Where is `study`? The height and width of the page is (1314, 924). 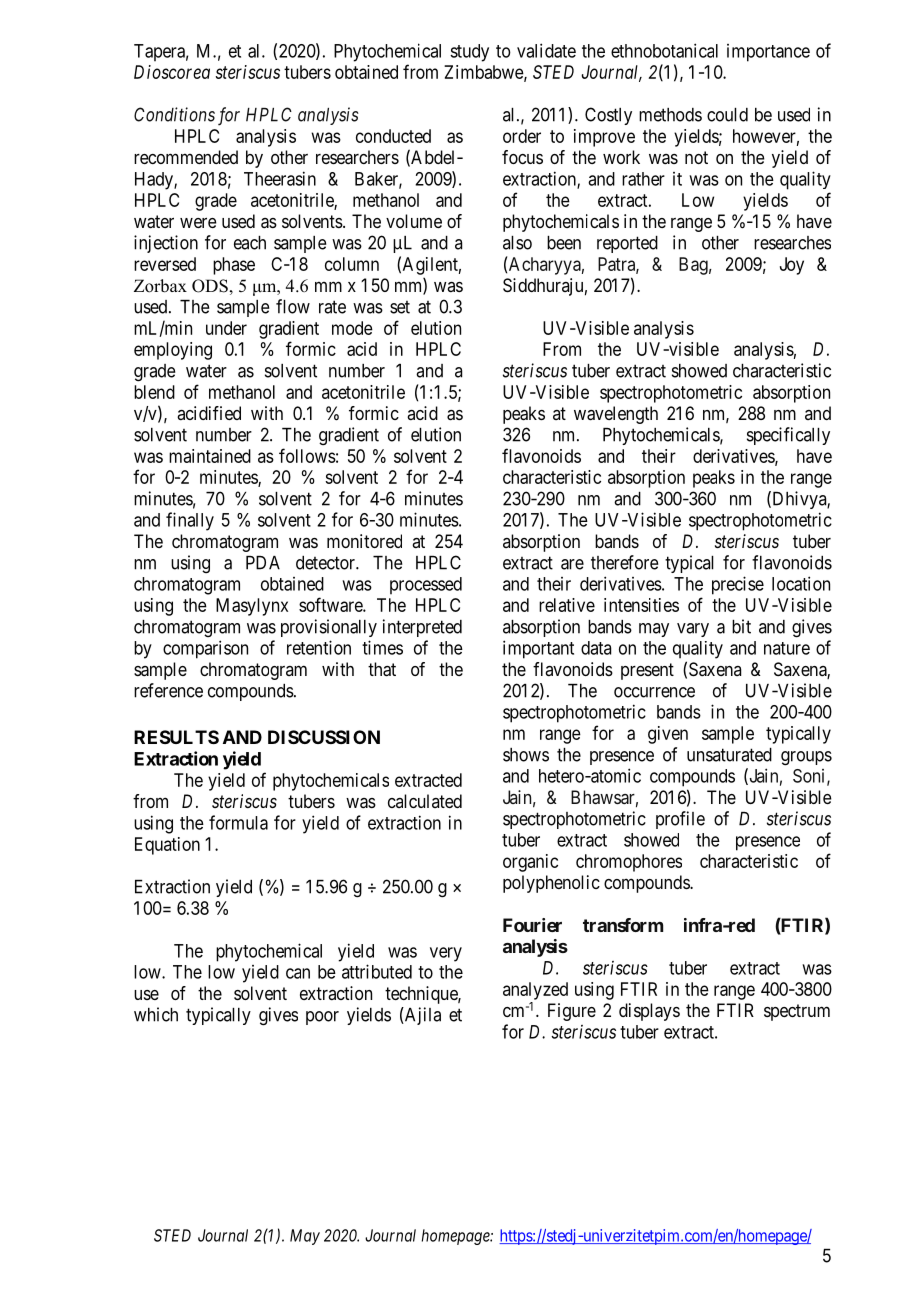
study is located at coordinates (469, 53).
